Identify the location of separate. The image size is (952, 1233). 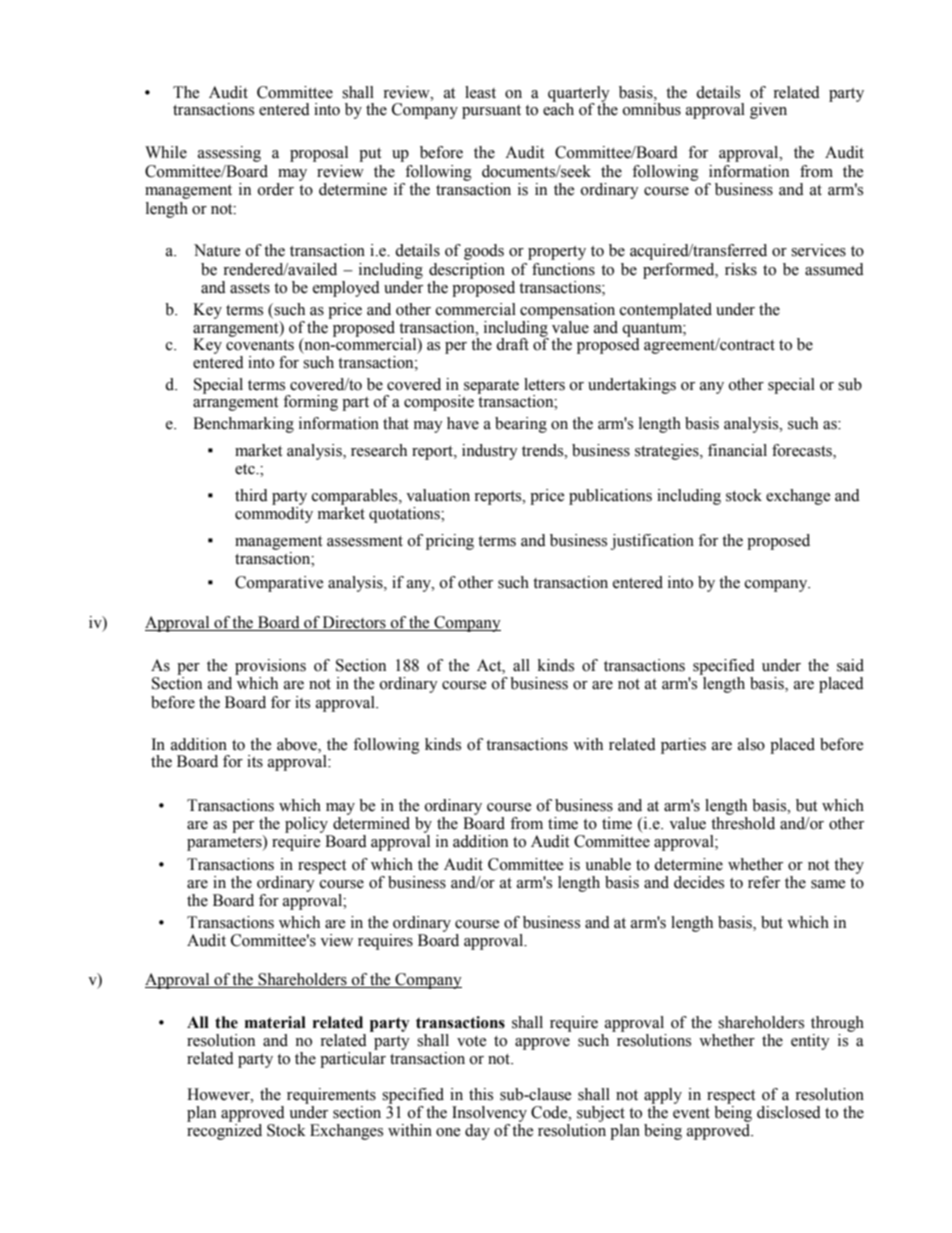
(491, 387).
